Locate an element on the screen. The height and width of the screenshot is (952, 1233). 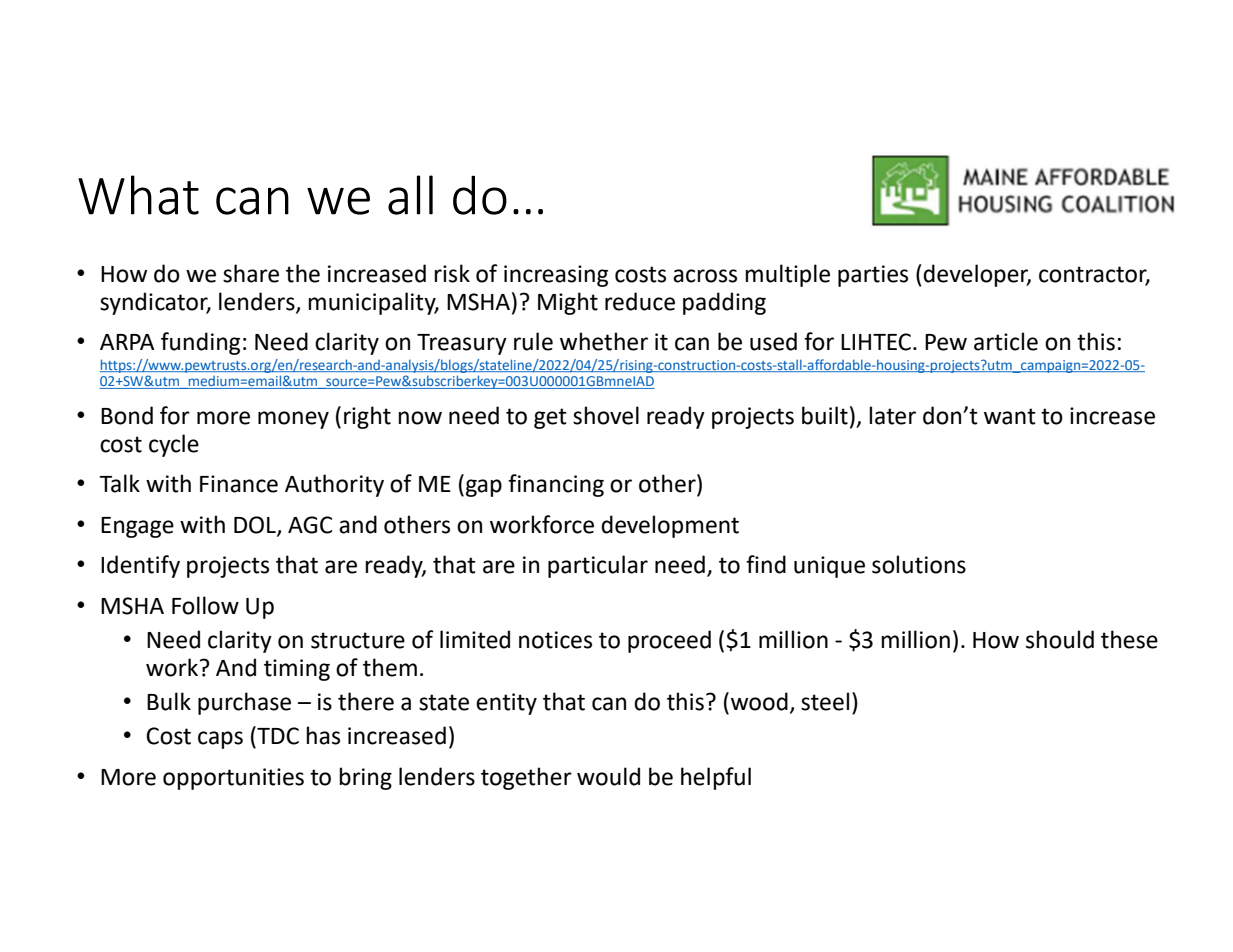
developer is located at coordinates (977, 275).
